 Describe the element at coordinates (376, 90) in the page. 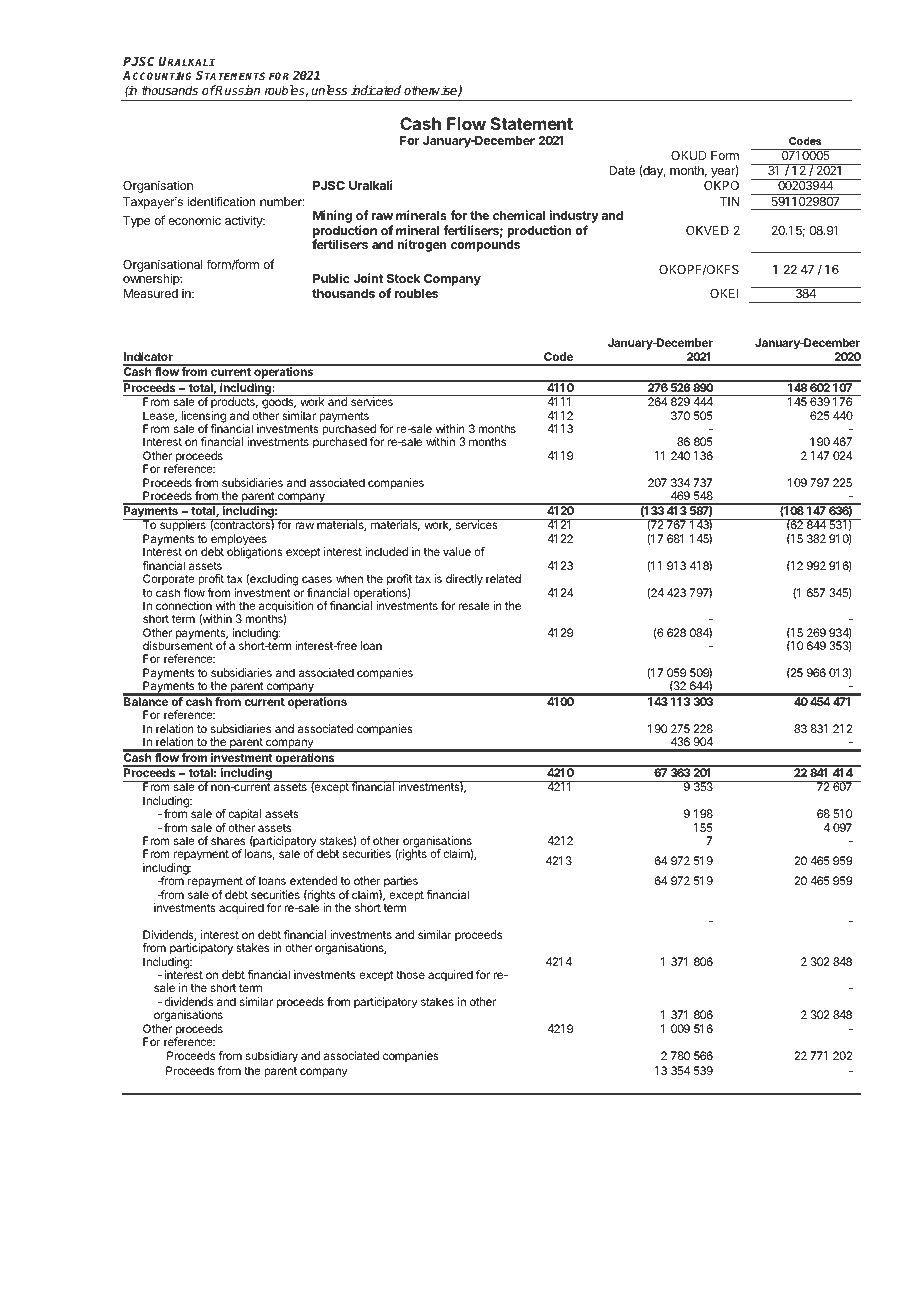

I see `indicated` at that location.
